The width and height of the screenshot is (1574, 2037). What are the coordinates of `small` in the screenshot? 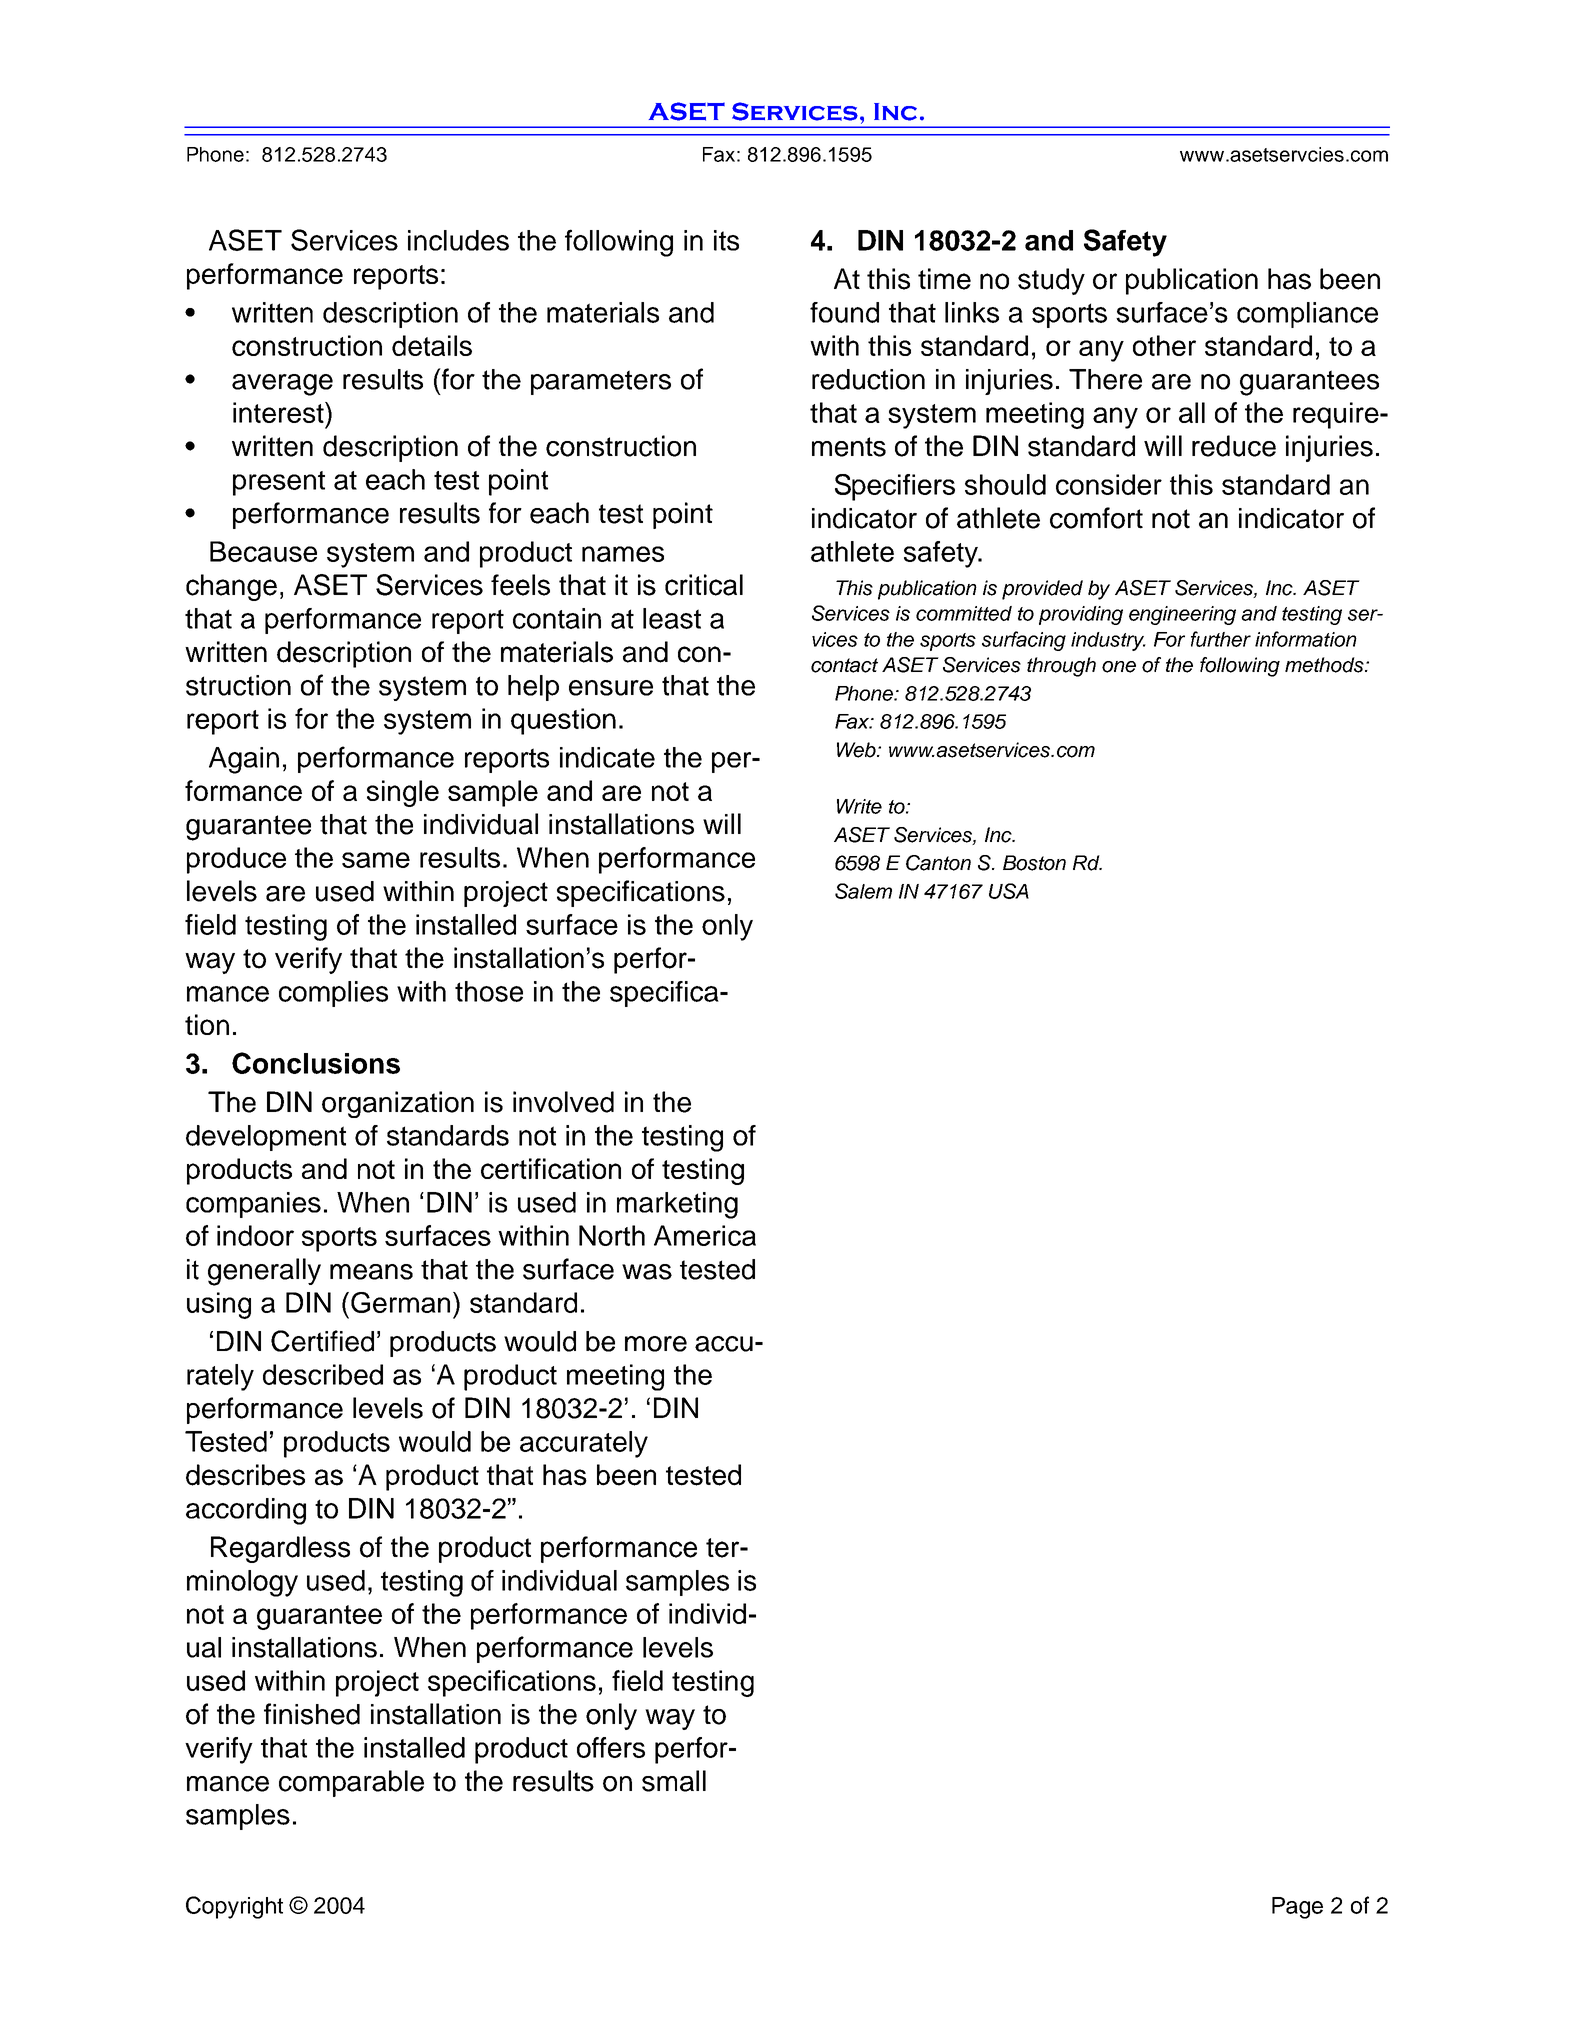 It's located at (674, 1781).
